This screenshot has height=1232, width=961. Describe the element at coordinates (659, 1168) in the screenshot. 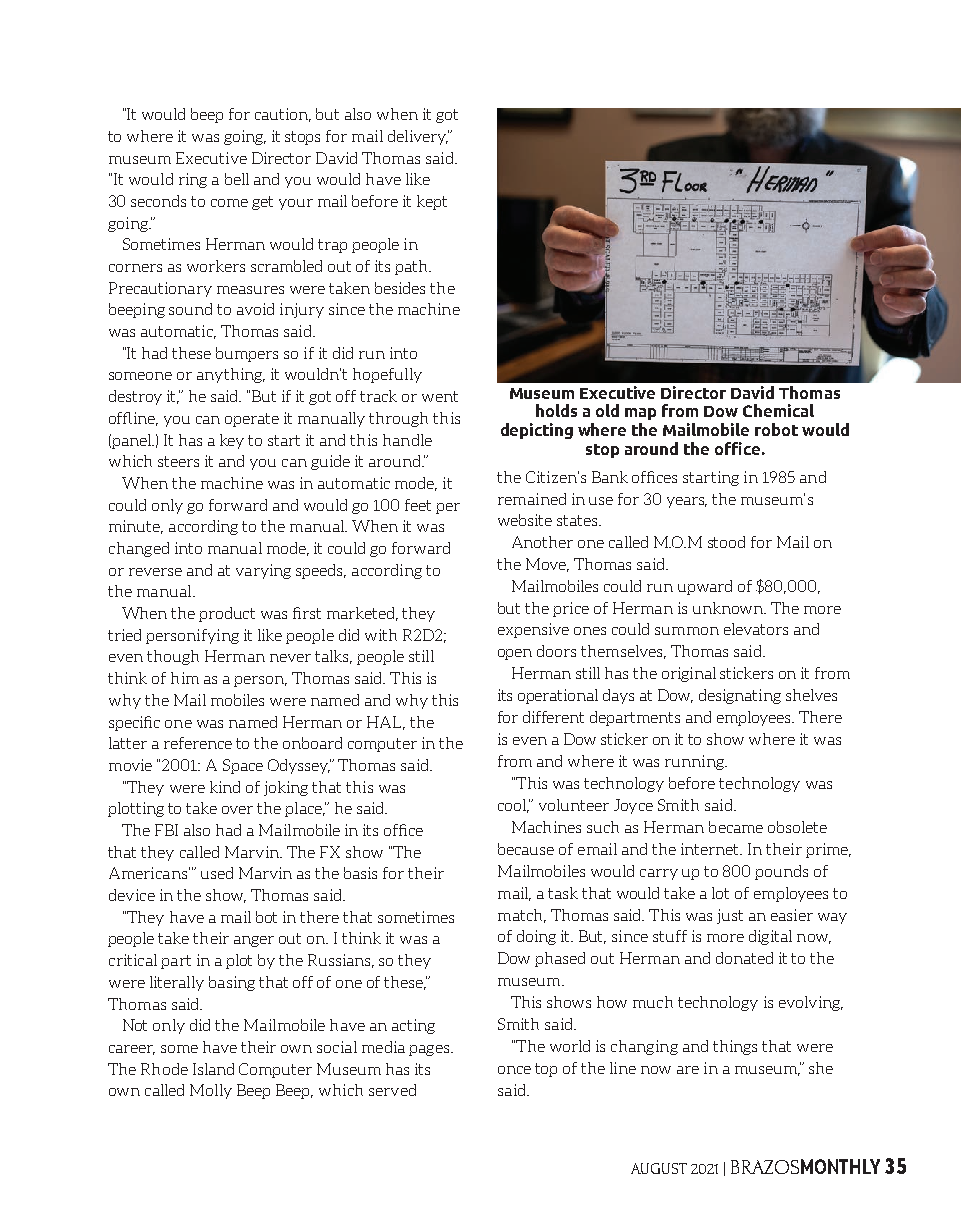

I see `AUGUST` at that location.
